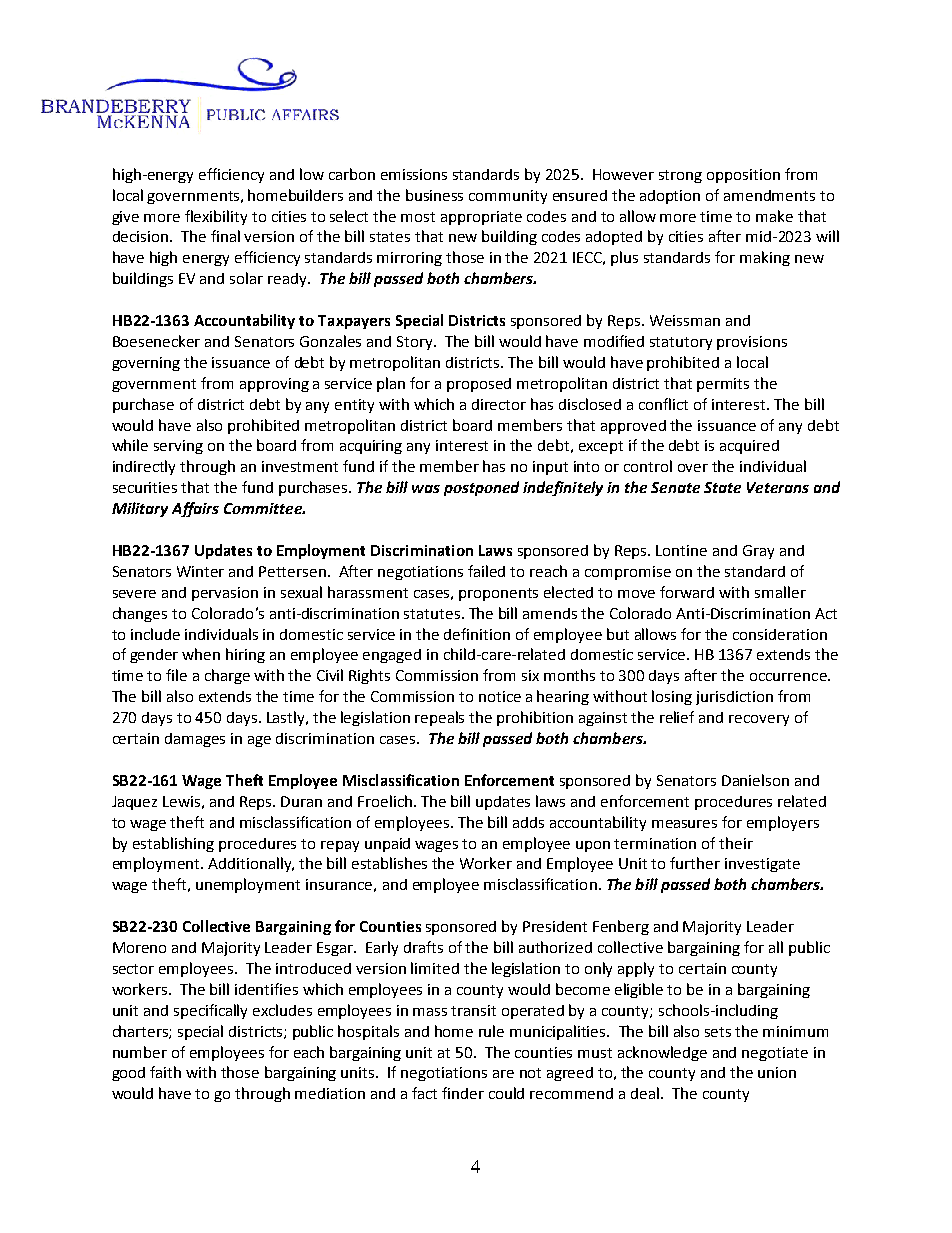  Describe the element at coordinates (216, 217) in the screenshot. I see `flexibility` at that location.
